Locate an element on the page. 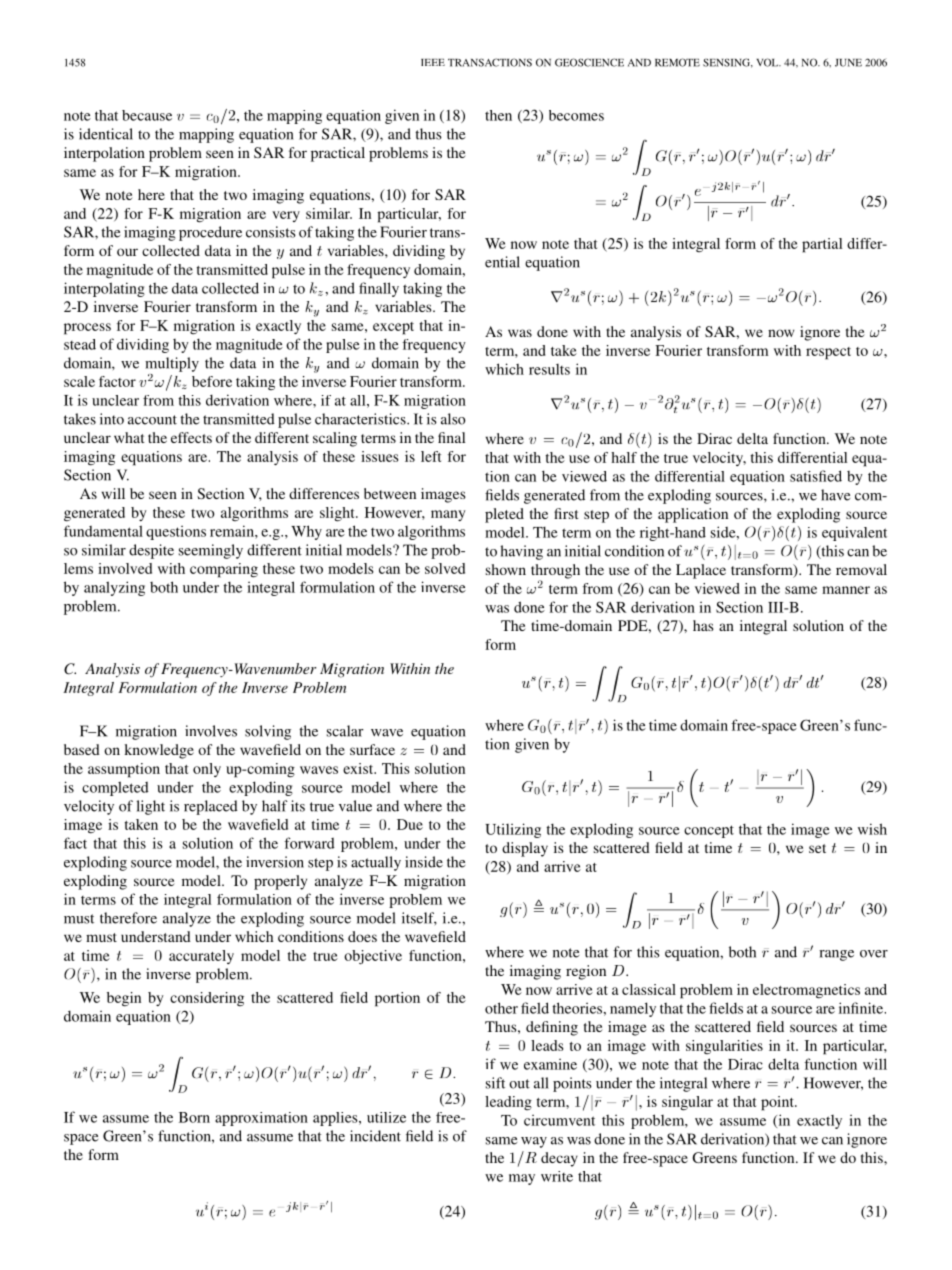 The width and height of the document is (952, 1270). shown is located at coordinates (506, 569).
